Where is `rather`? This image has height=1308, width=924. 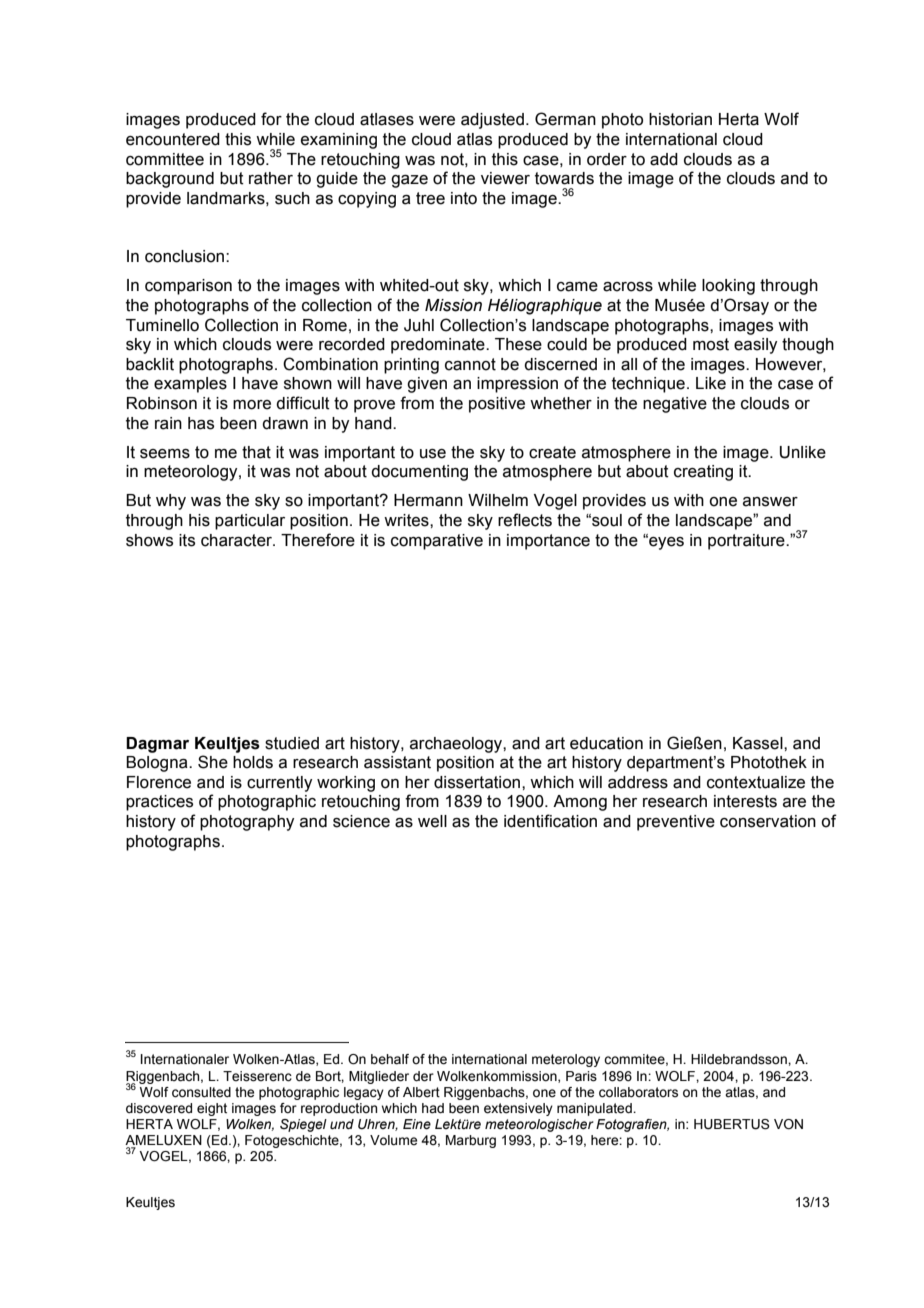
rather is located at coordinates (271, 178).
